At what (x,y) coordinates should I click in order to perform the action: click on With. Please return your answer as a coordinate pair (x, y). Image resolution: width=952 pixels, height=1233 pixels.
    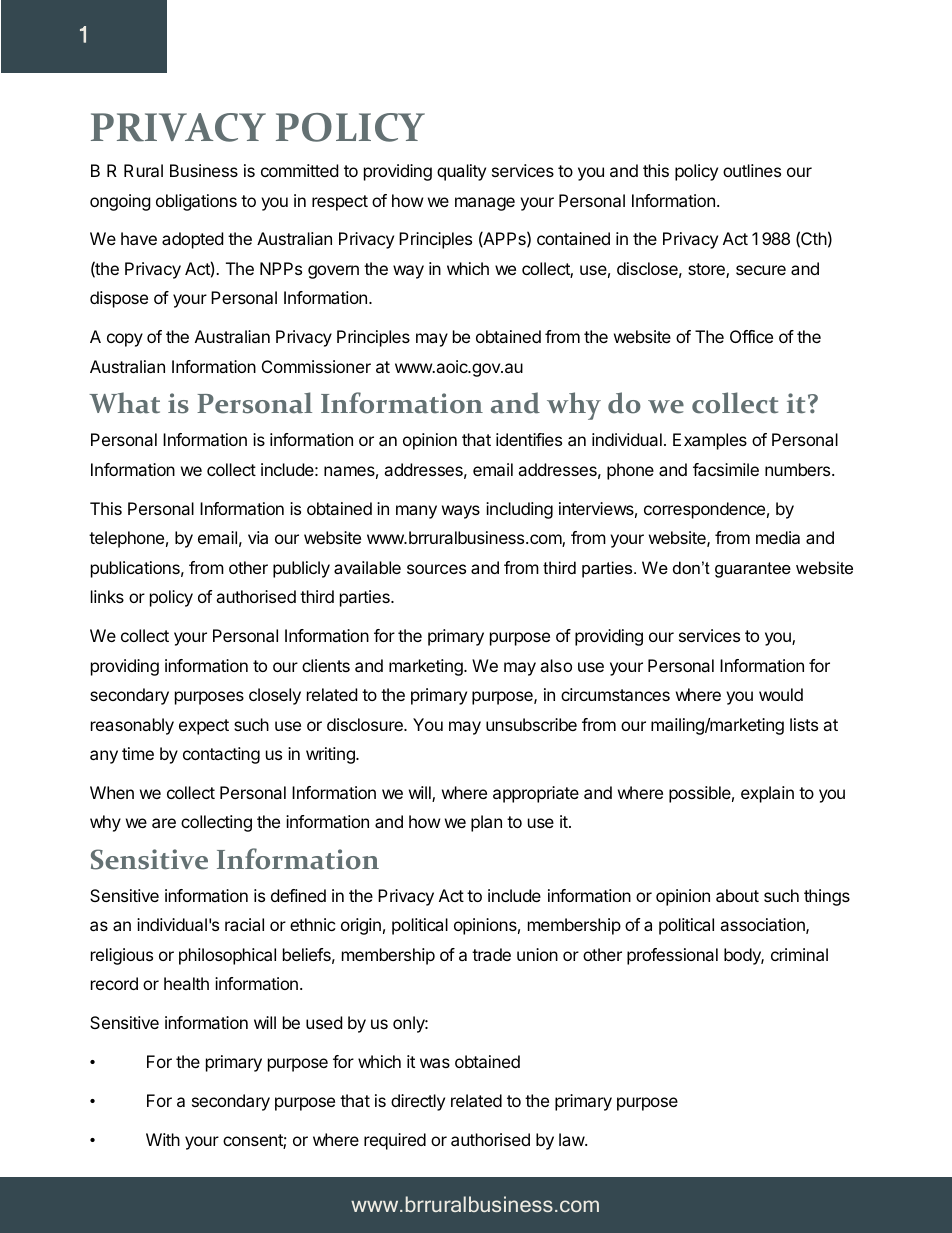
    Looking at the image, I should click on (163, 1139).
